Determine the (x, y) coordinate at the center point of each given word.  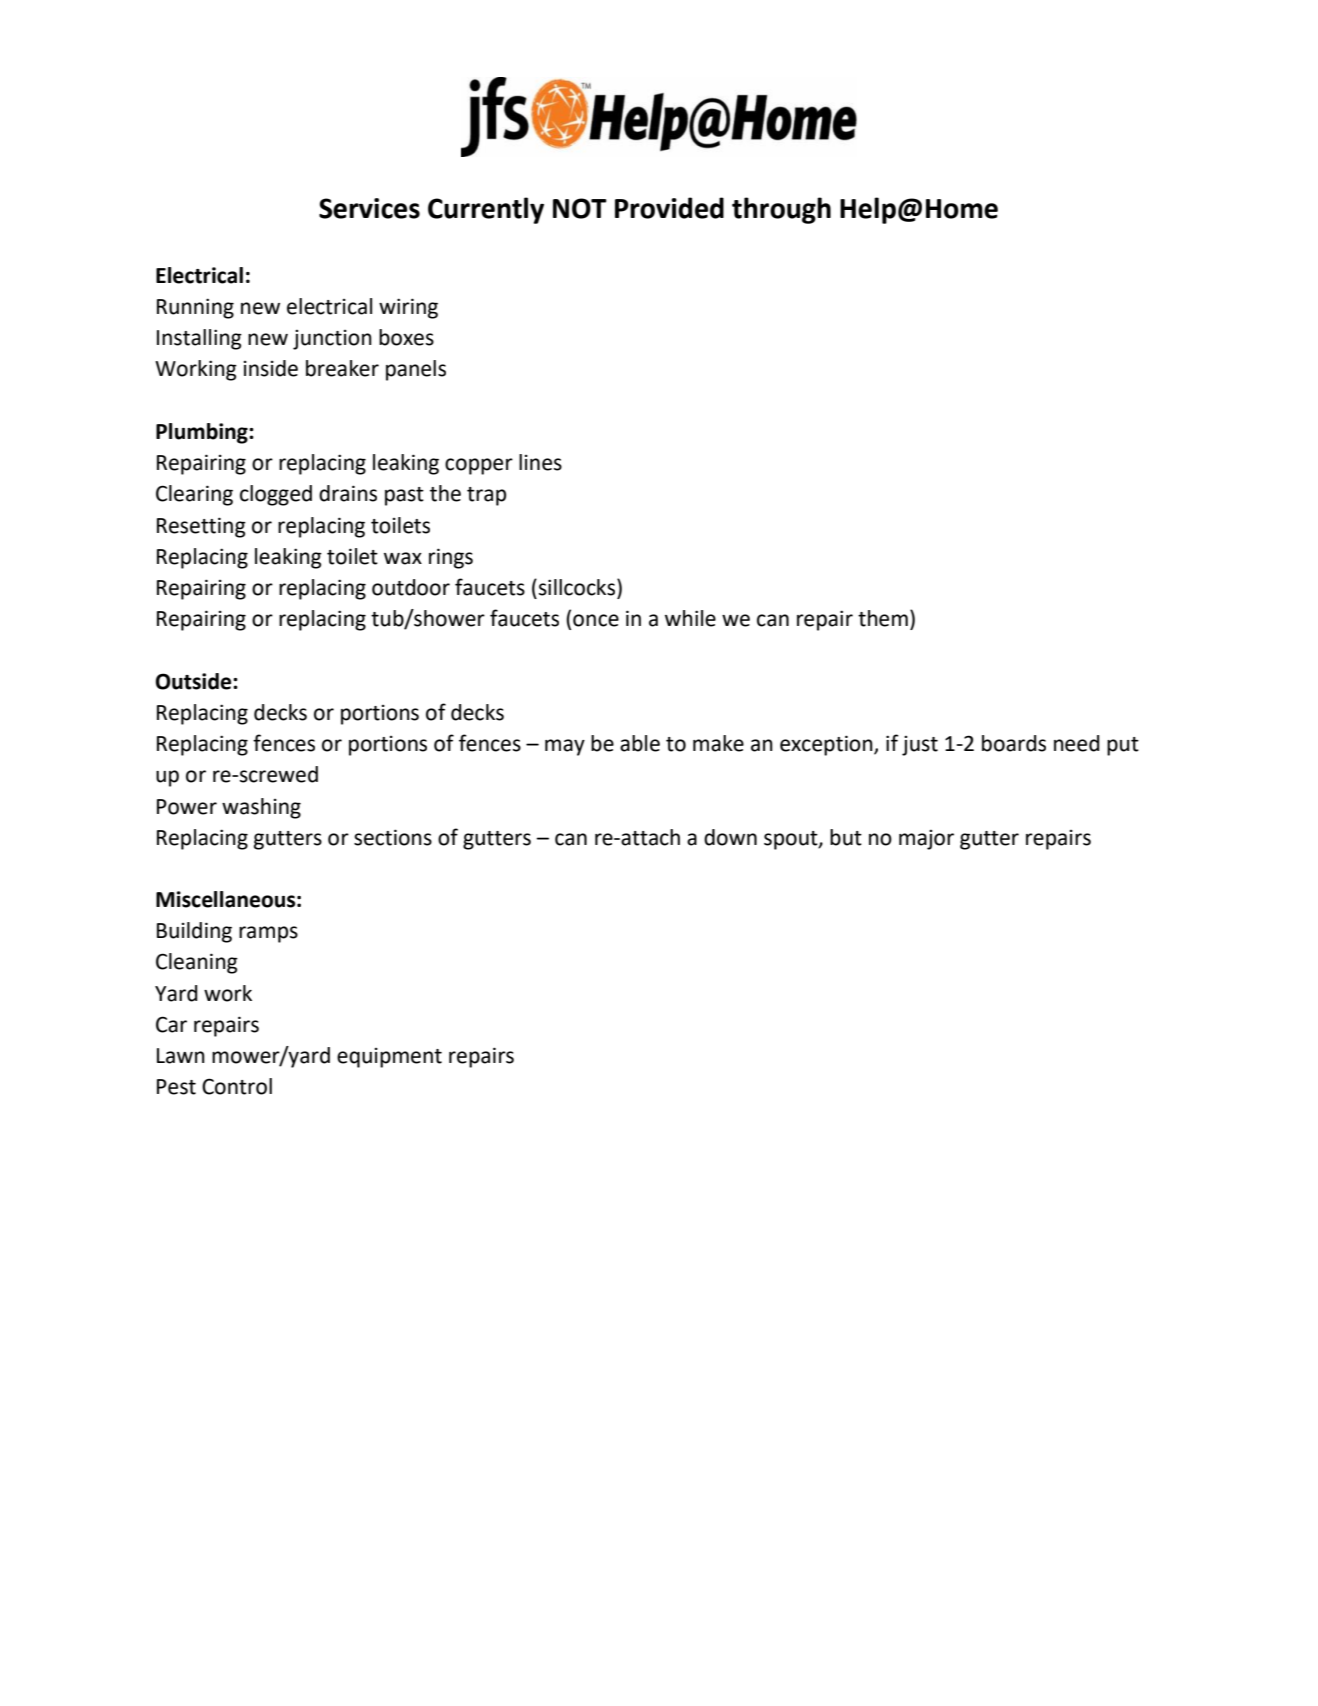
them (883, 618)
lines (540, 462)
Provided (669, 208)
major (926, 840)
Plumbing (203, 433)
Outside (194, 681)
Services (369, 208)
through (781, 210)
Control (237, 1086)
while (690, 618)
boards (1014, 743)
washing (261, 808)
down (730, 837)
